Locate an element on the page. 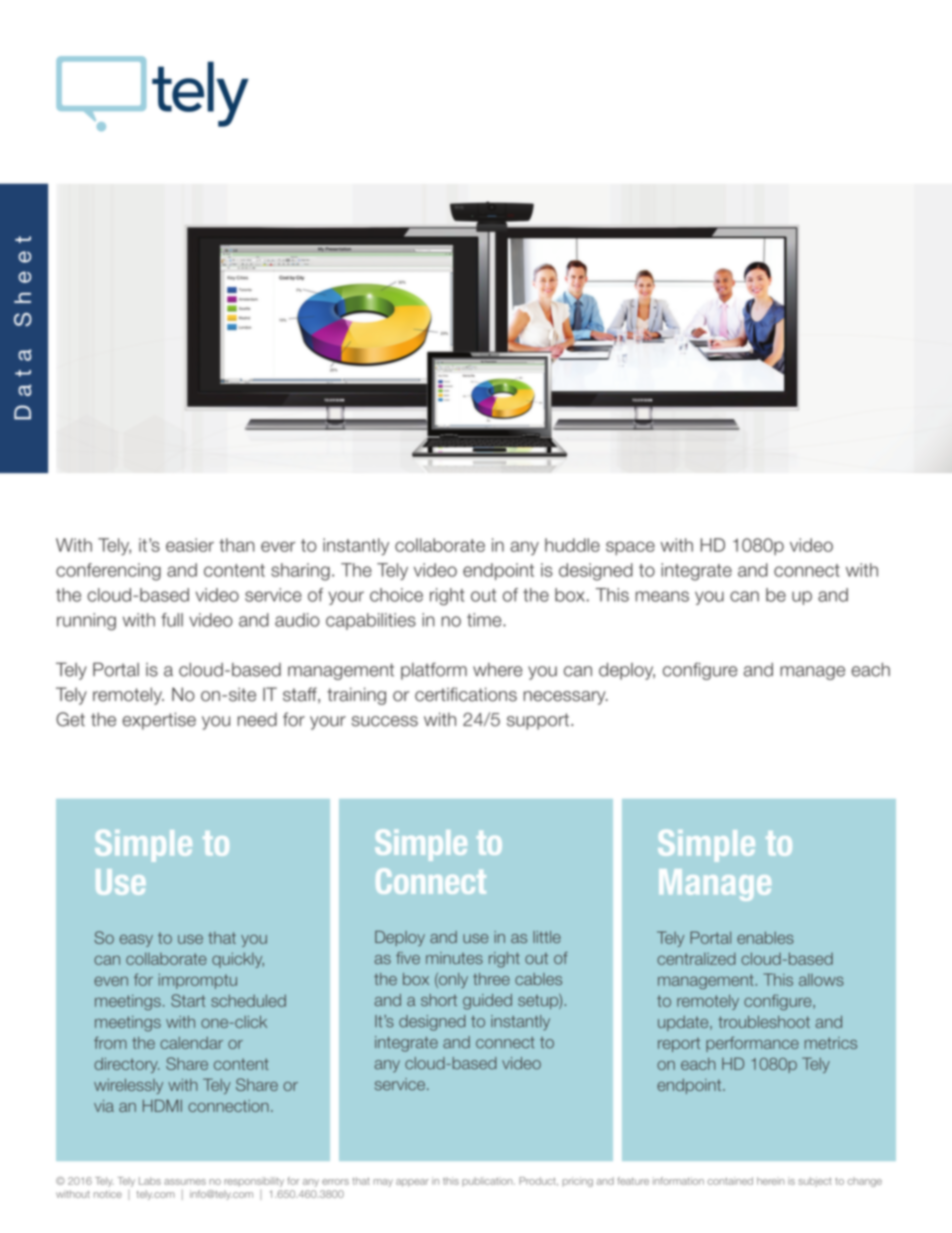 The image size is (952, 1233). expertise is located at coordinates (159, 721).
